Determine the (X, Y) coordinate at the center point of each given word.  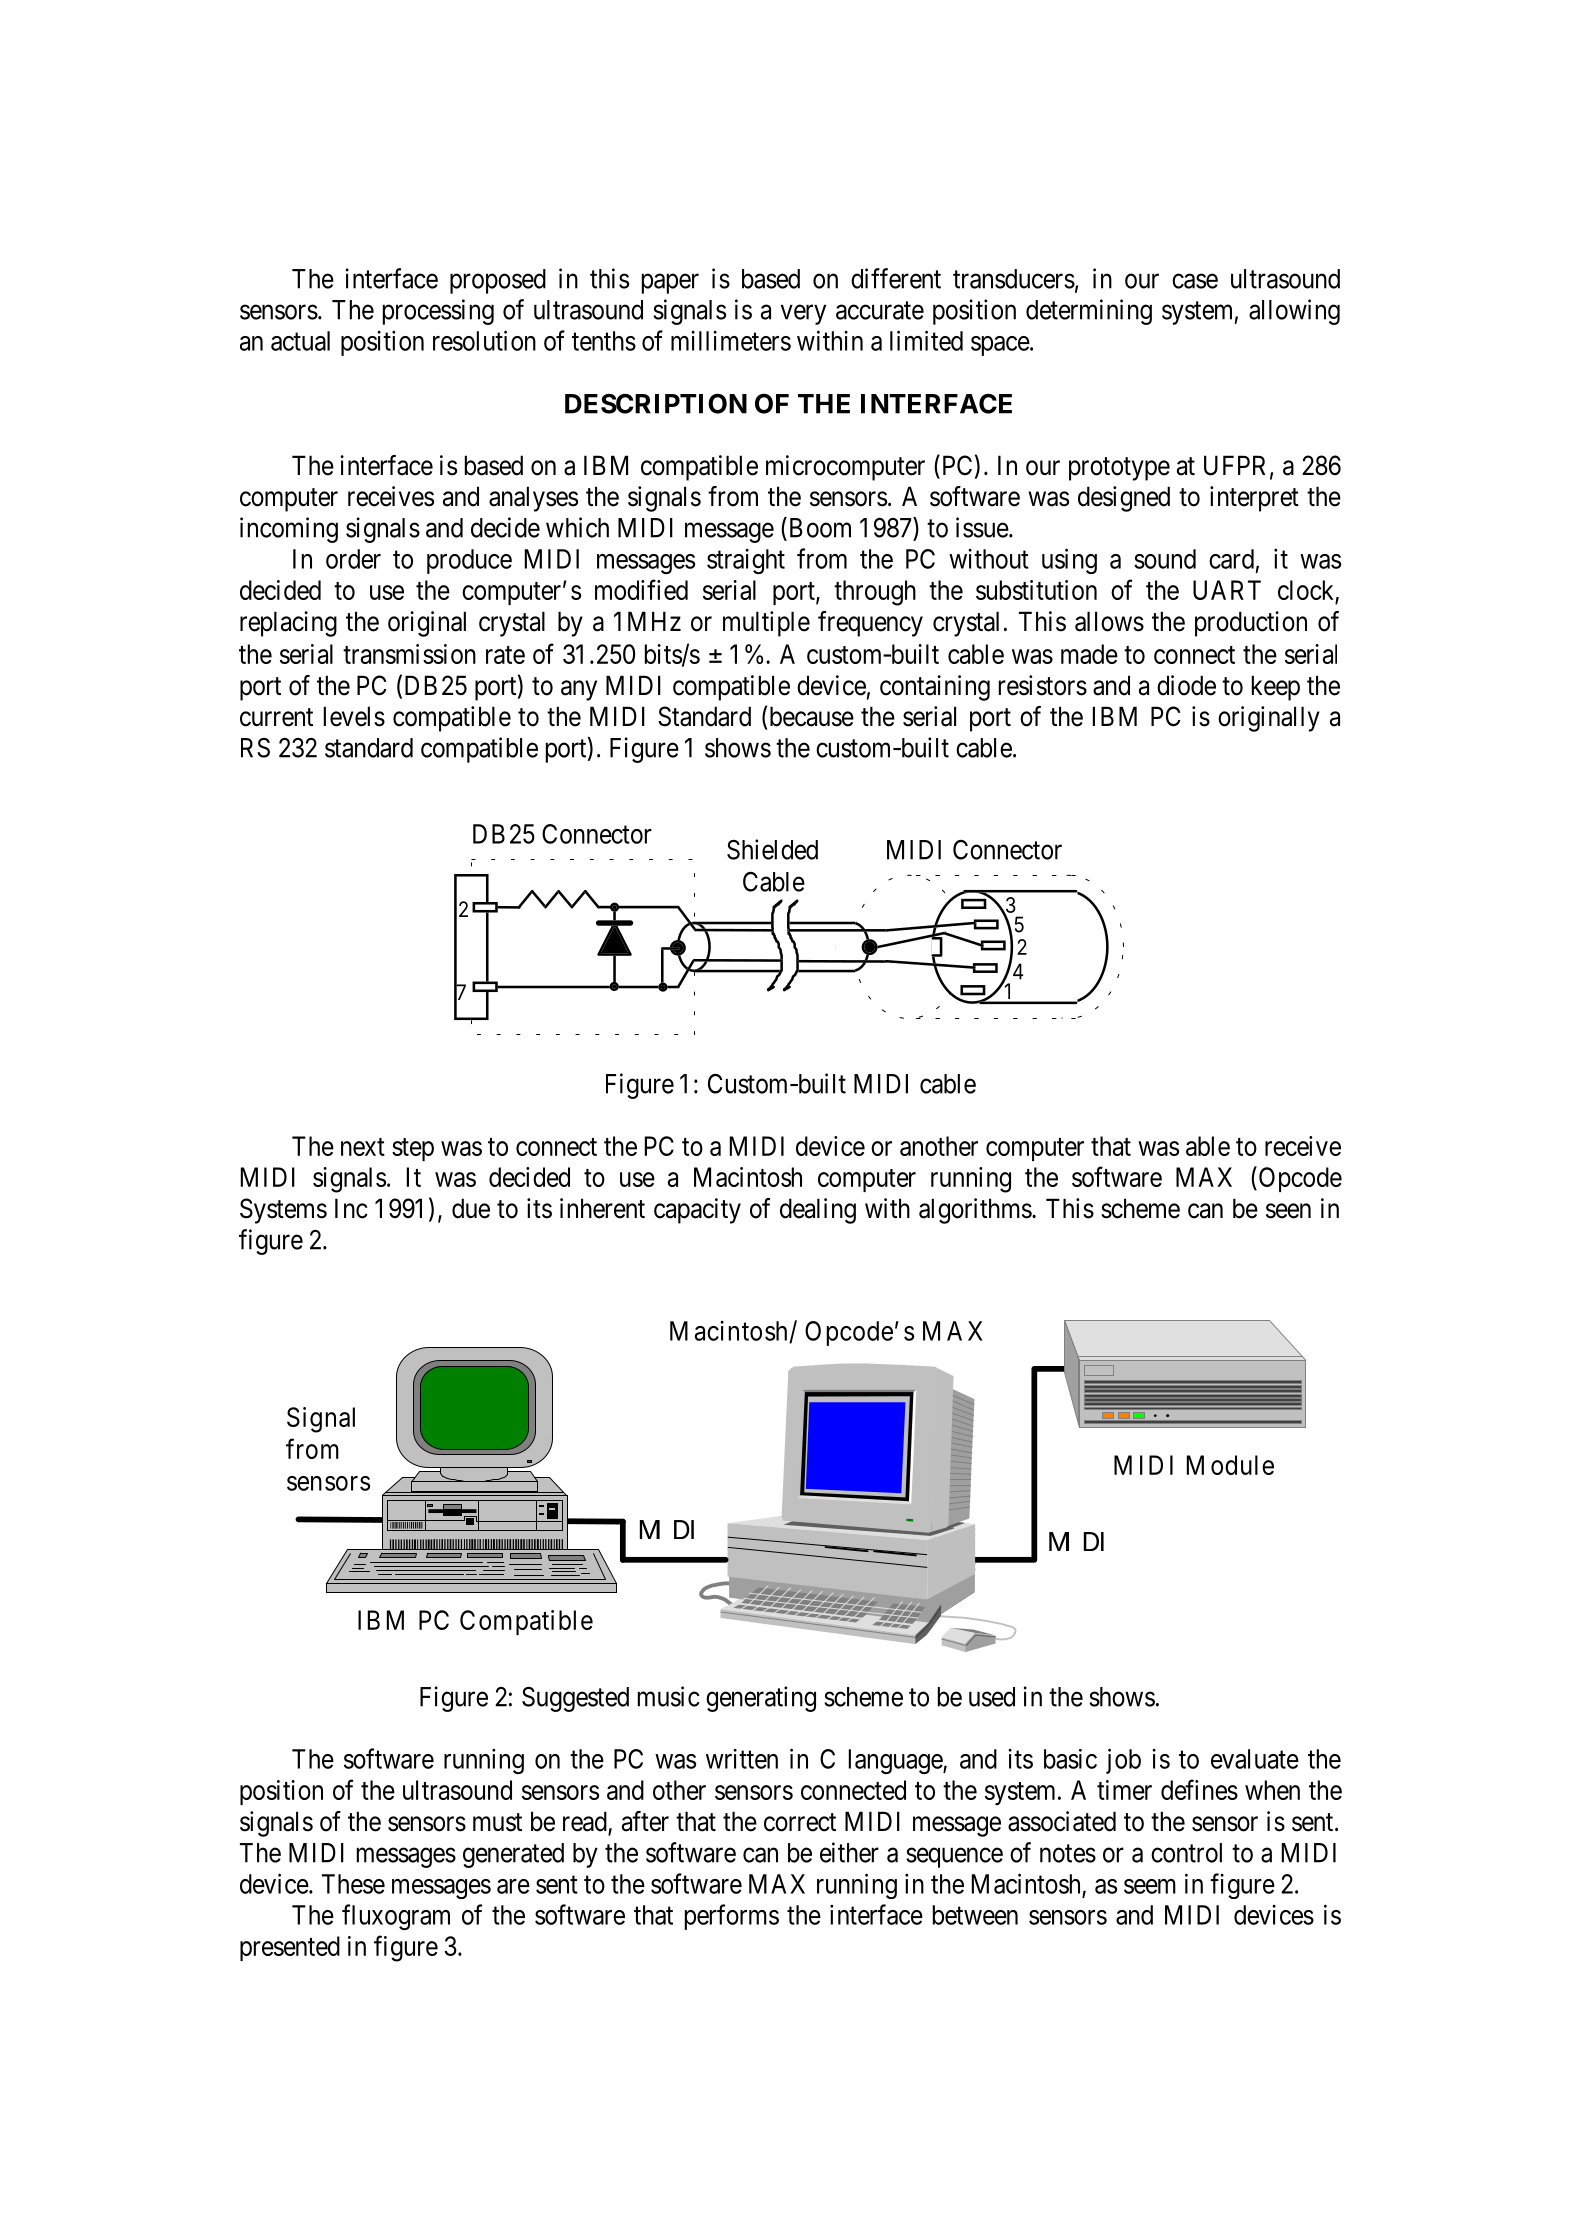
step (413, 1149)
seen (1288, 1211)
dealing (818, 1211)
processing (438, 312)
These (353, 1884)
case (1195, 281)
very (803, 315)
